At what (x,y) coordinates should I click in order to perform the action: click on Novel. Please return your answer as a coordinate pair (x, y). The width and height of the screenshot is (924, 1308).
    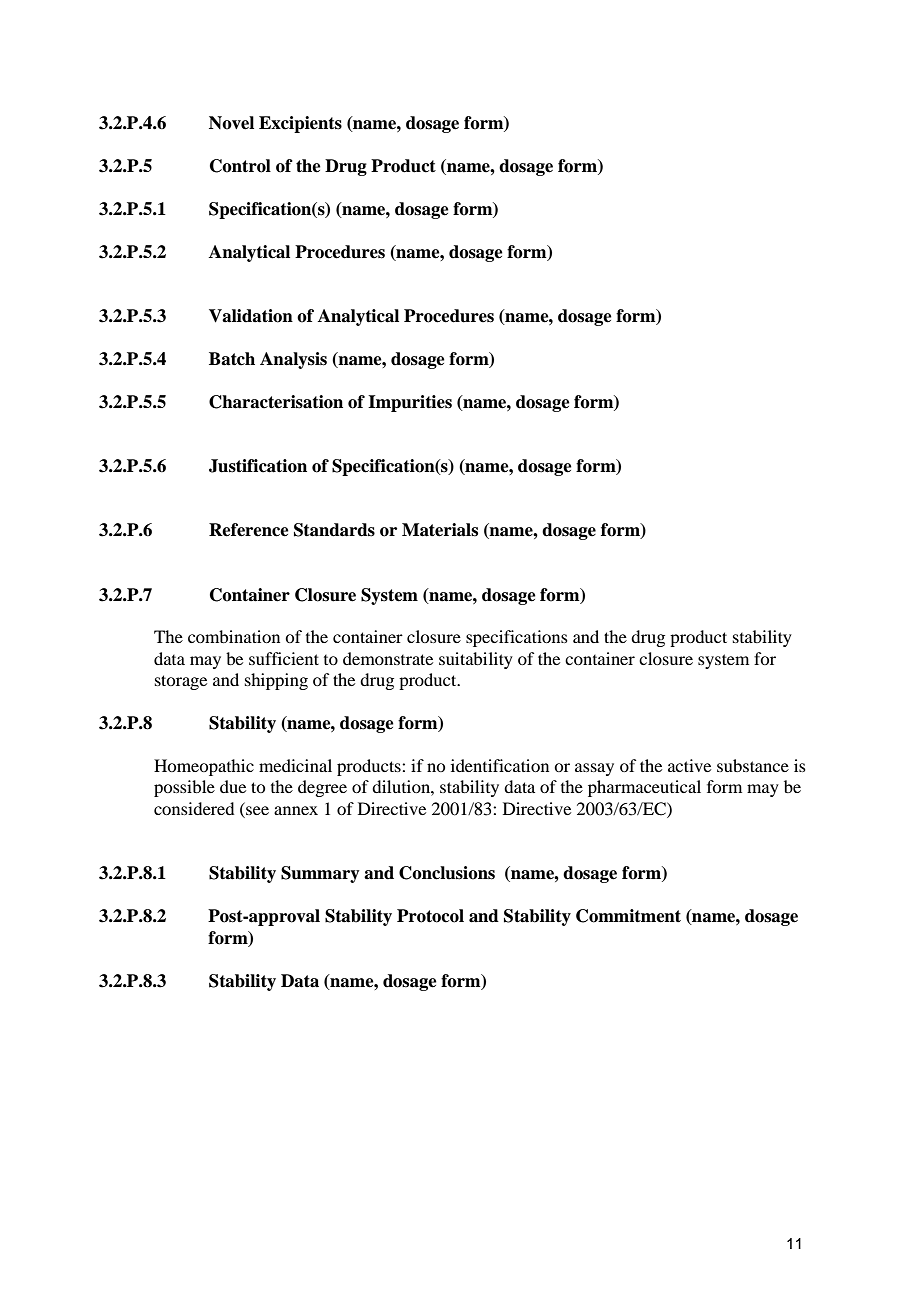
    Looking at the image, I should click on (231, 123).
